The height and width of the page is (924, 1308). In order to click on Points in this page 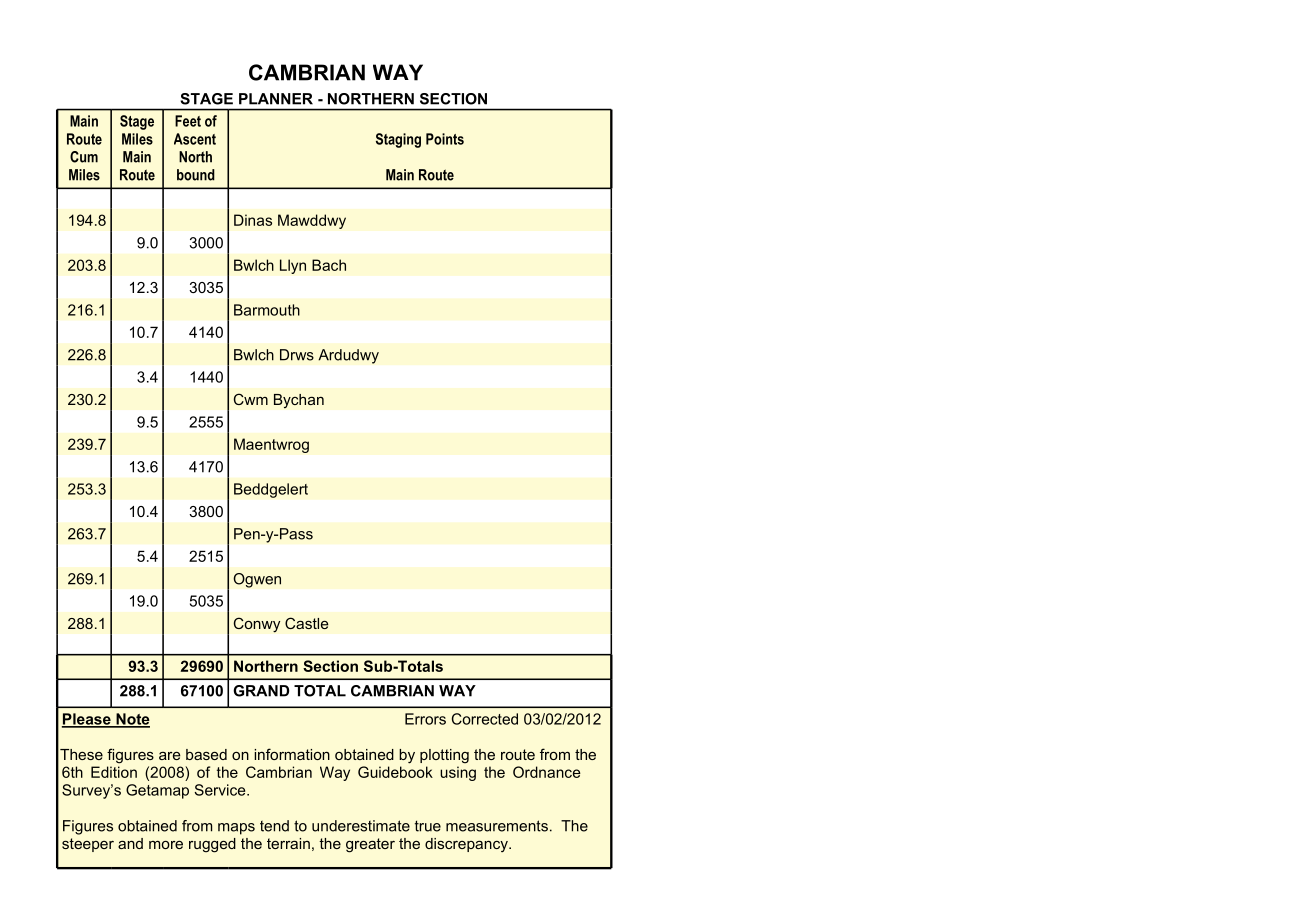, I will do `click(445, 139)`.
